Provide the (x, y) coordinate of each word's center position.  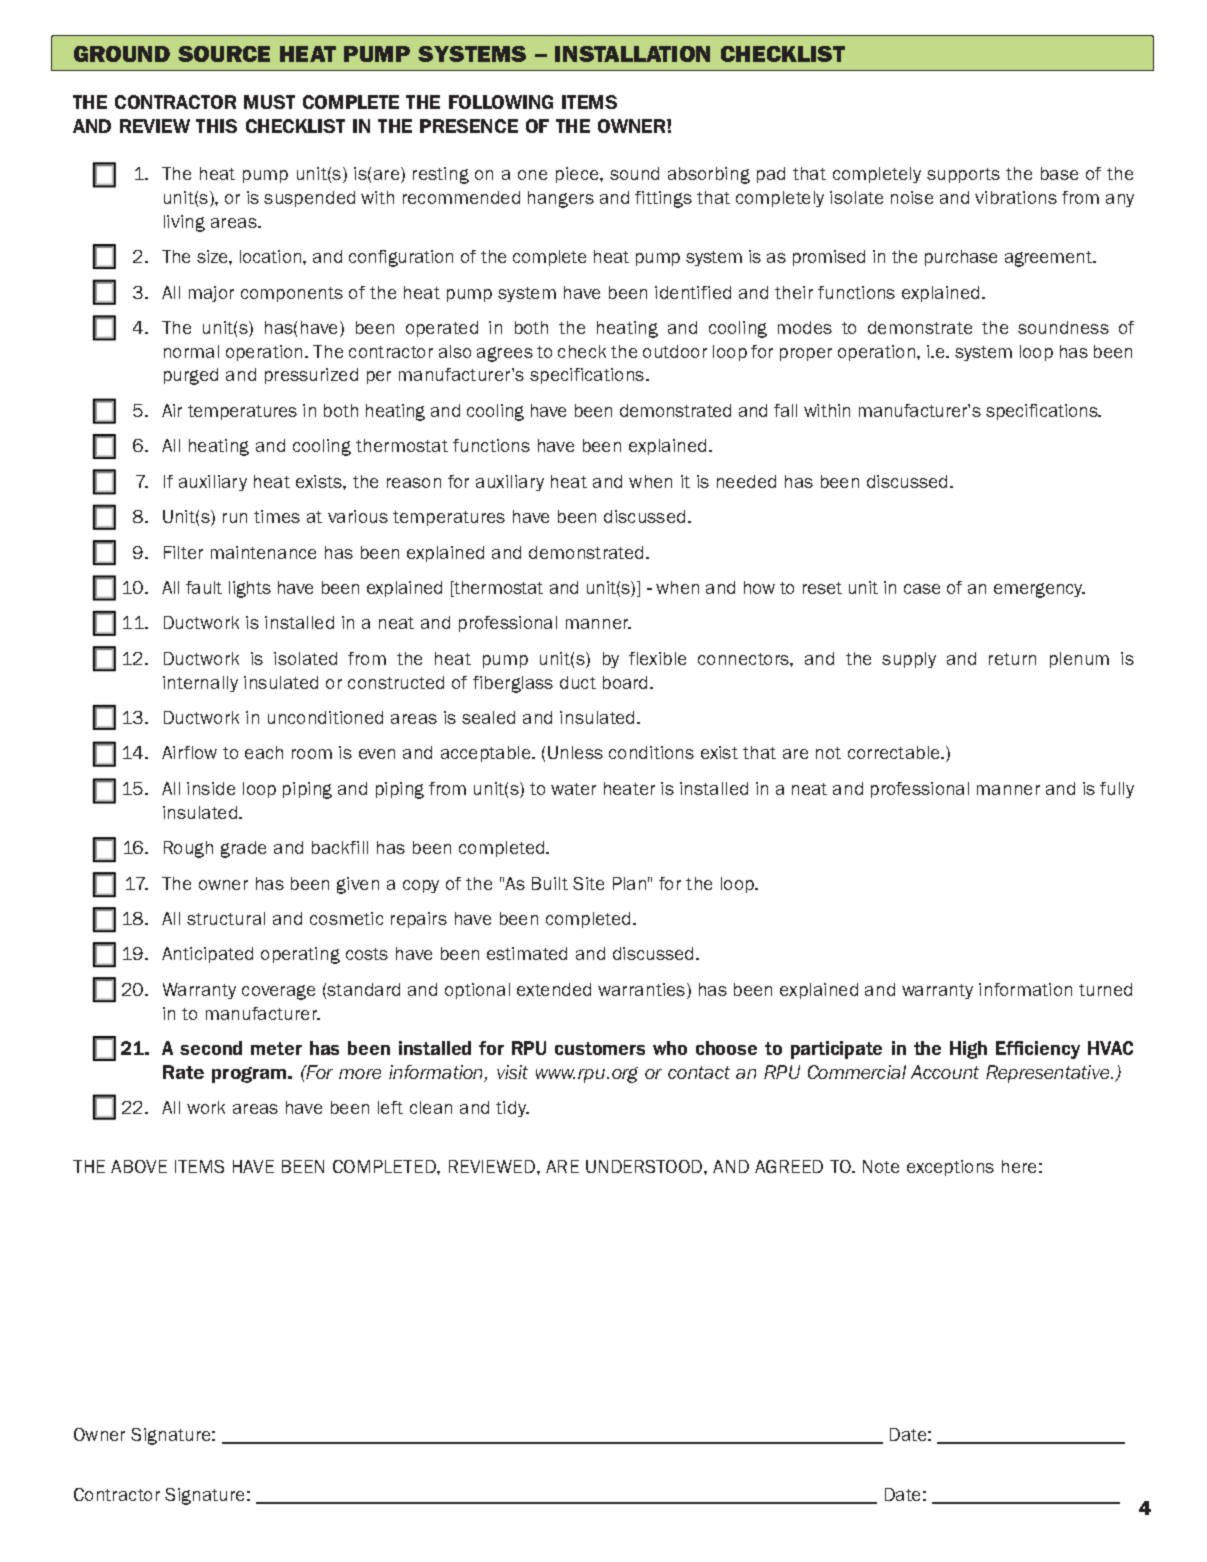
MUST (269, 102)
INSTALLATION (632, 54)
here (1019, 1166)
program (250, 1075)
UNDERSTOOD (644, 1166)
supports (963, 175)
